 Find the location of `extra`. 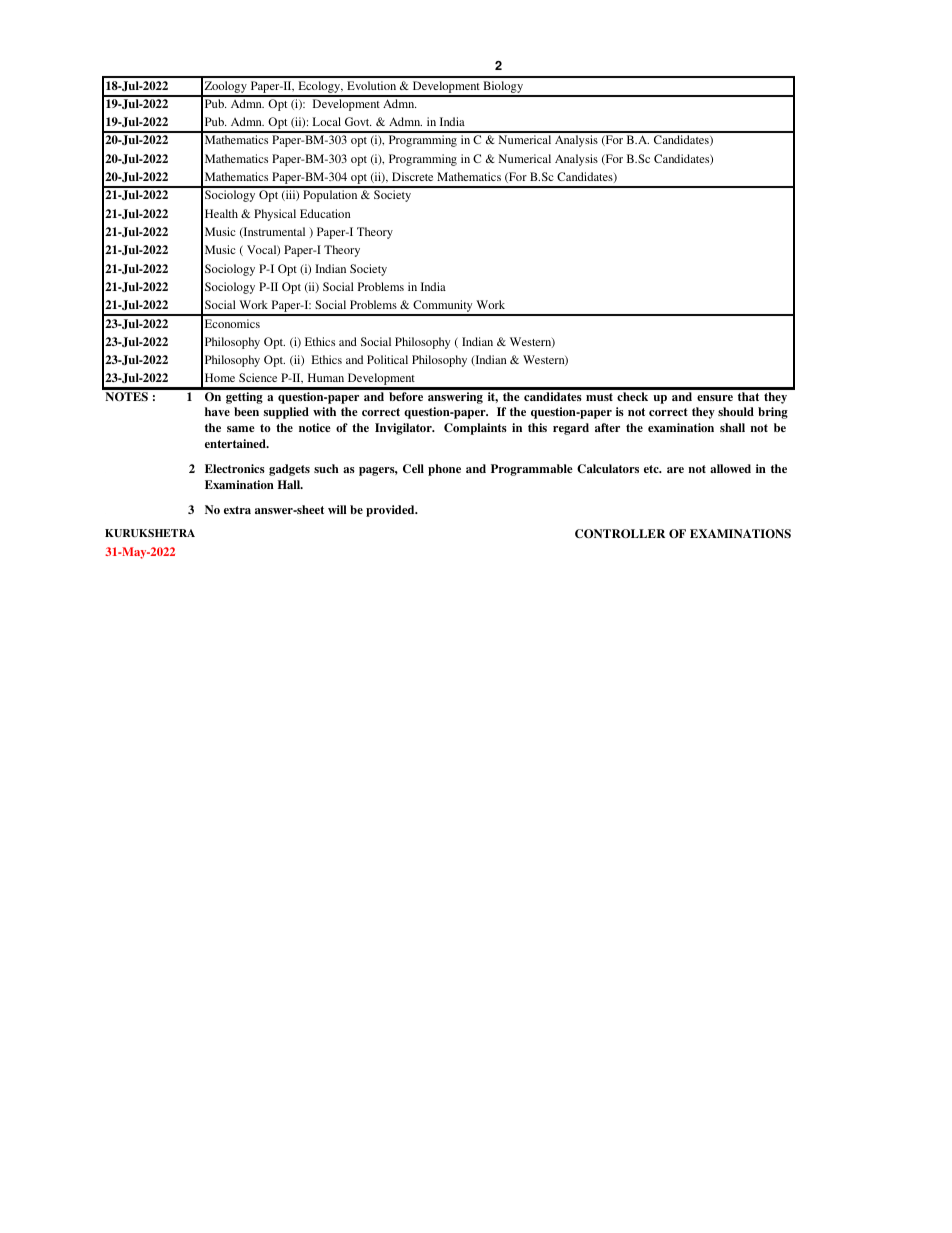

extra is located at coordinates (237, 510).
